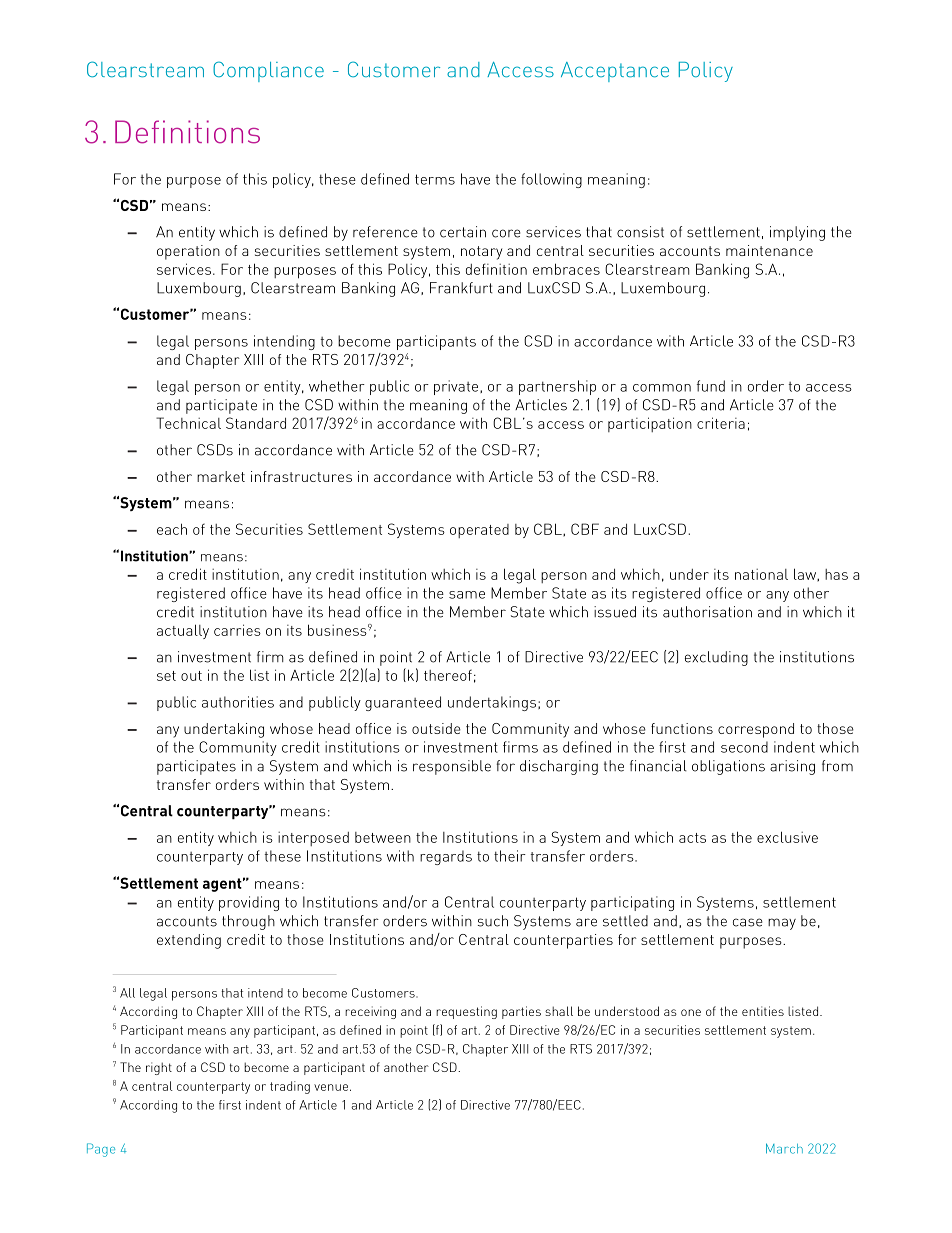 Image resolution: width=952 pixels, height=1233 pixels. I want to click on private, so click(457, 387).
